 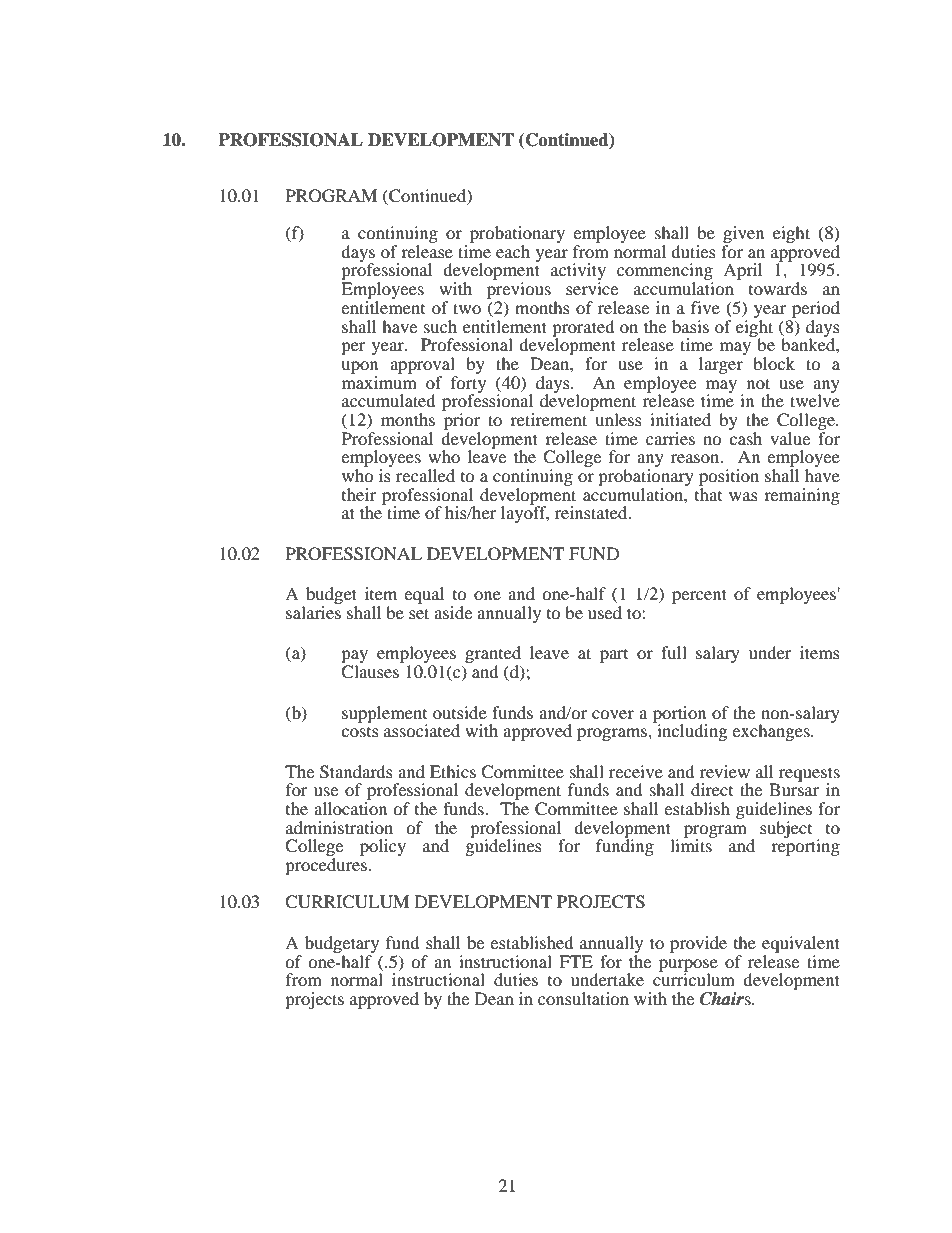 What do you see at coordinates (578, 273) in the image?
I see `activity` at bounding box center [578, 273].
